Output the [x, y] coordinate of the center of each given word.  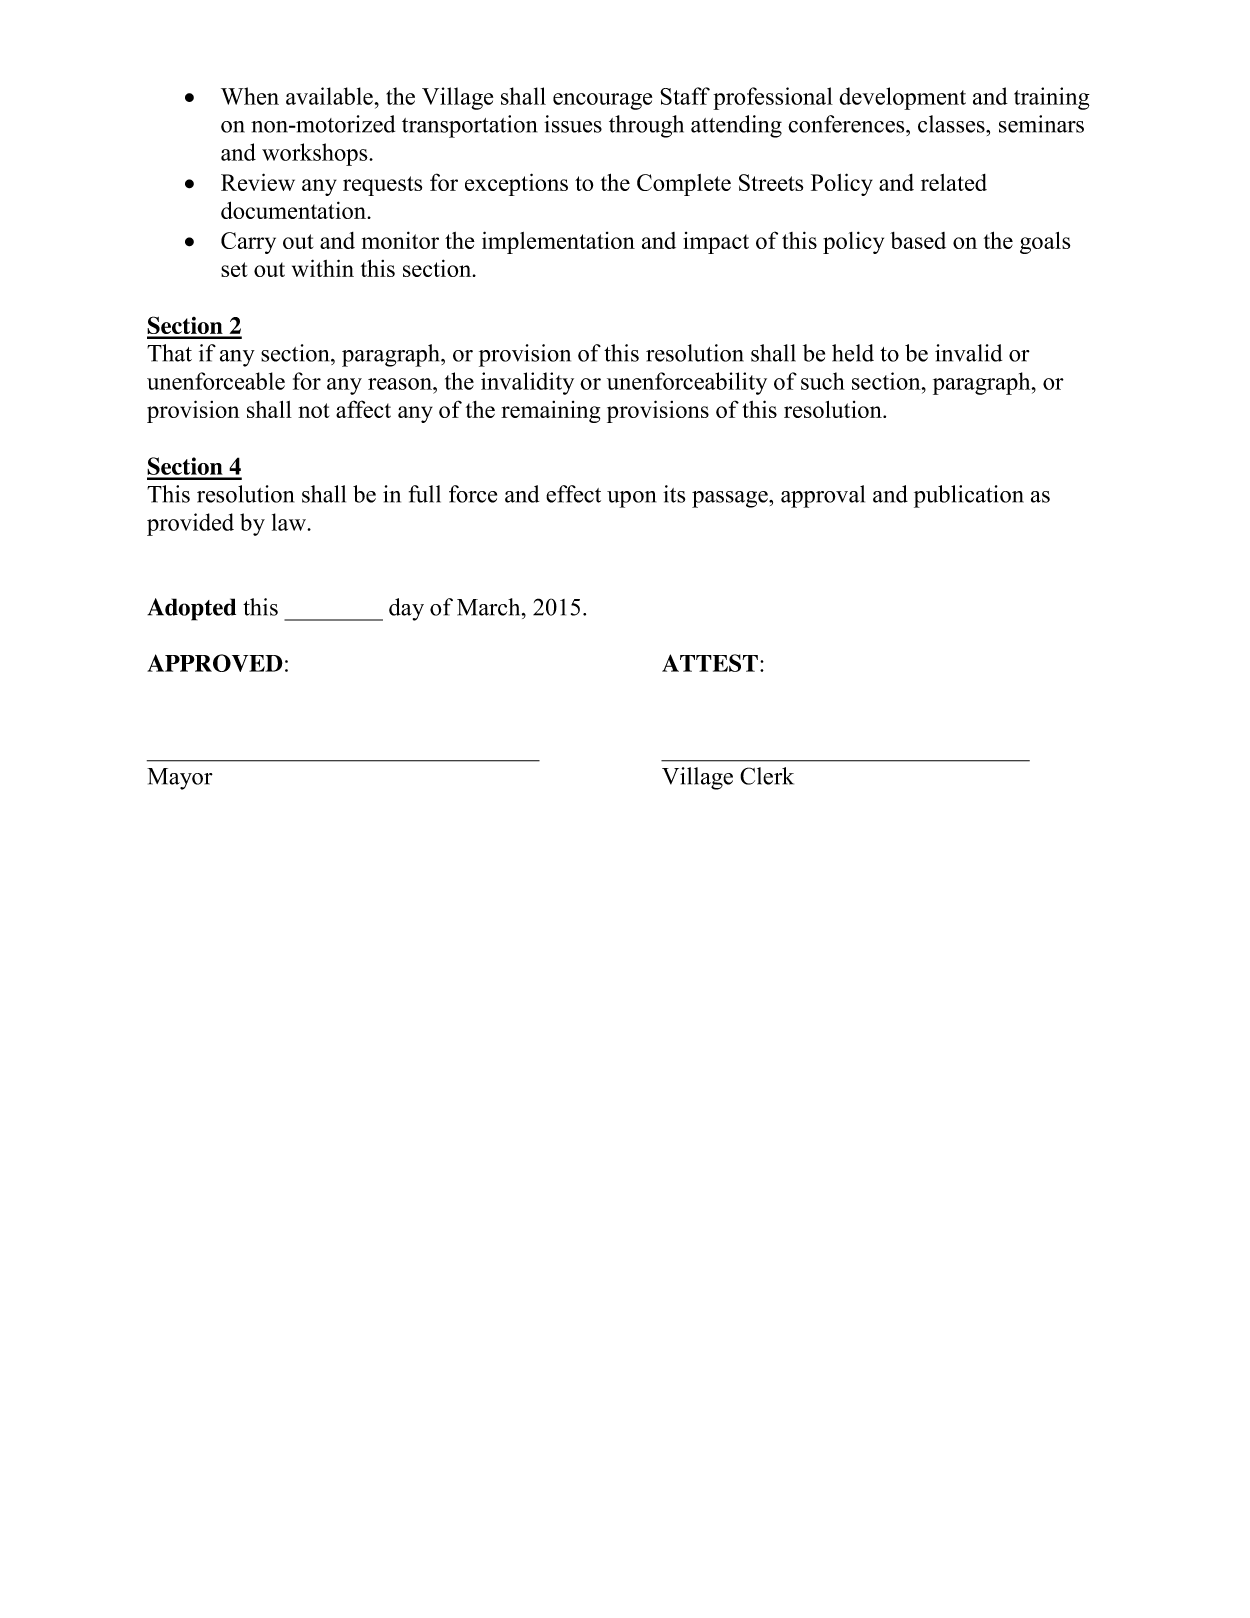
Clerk [767, 776]
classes [952, 124]
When [250, 96]
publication [969, 496]
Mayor [180, 779]
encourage [602, 101]
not [314, 410]
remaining [550, 412]
